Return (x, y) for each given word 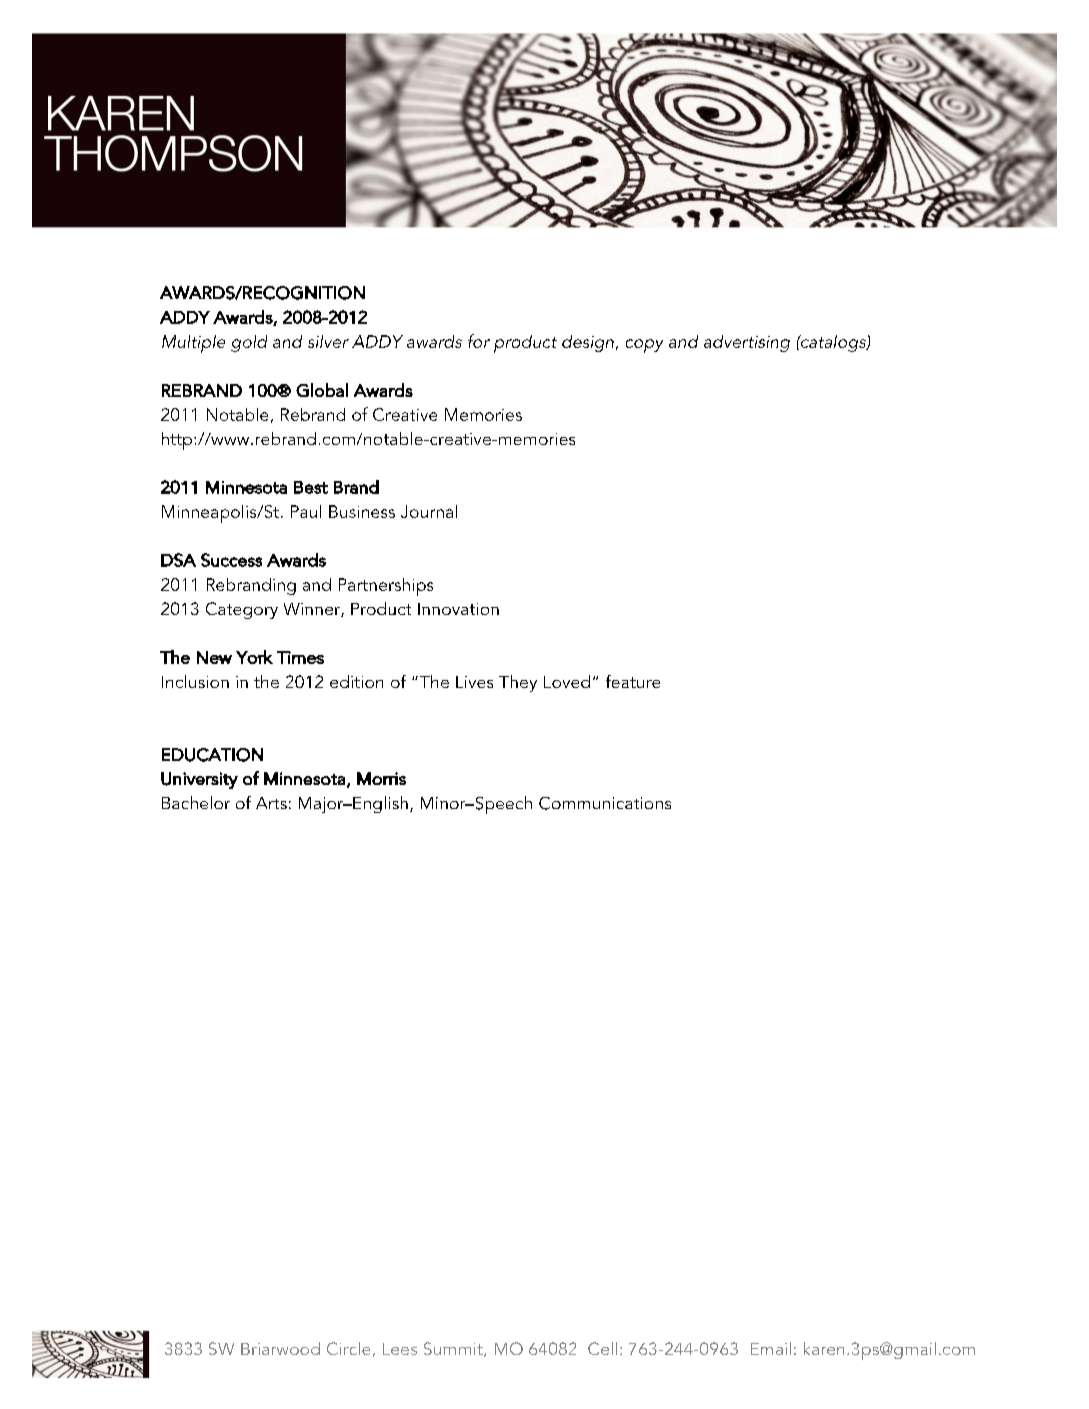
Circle (348, 1348)
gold (249, 343)
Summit (454, 1349)
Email (771, 1348)
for (479, 341)
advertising (747, 343)
